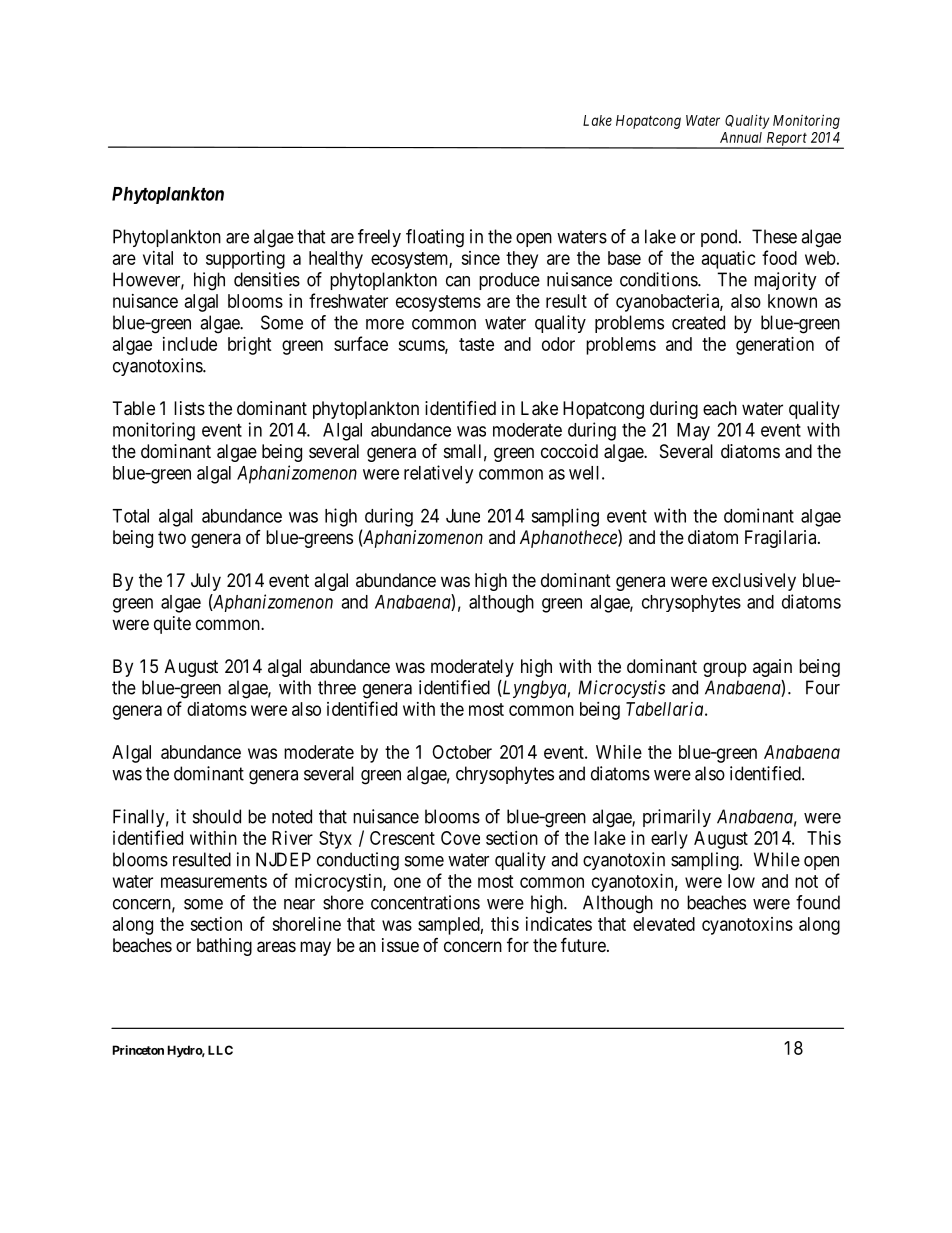  I want to click on elevated, so click(664, 924).
